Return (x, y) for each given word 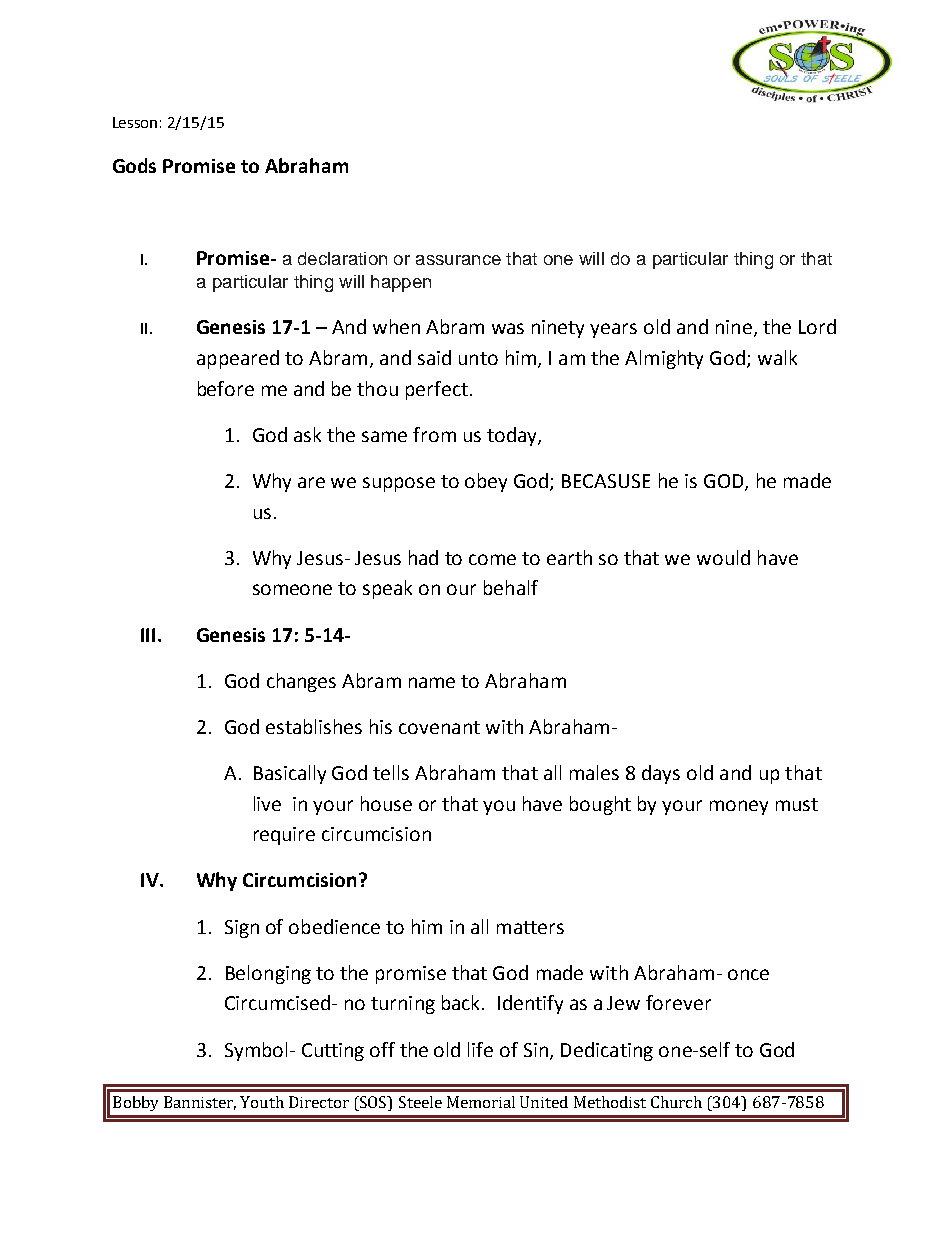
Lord (817, 326)
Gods (134, 165)
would (723, 557)
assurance (458, 260)
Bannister (200, 1103)
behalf (511, 587)
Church (676, 1102)
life (480, 1049)
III (148, 635)
